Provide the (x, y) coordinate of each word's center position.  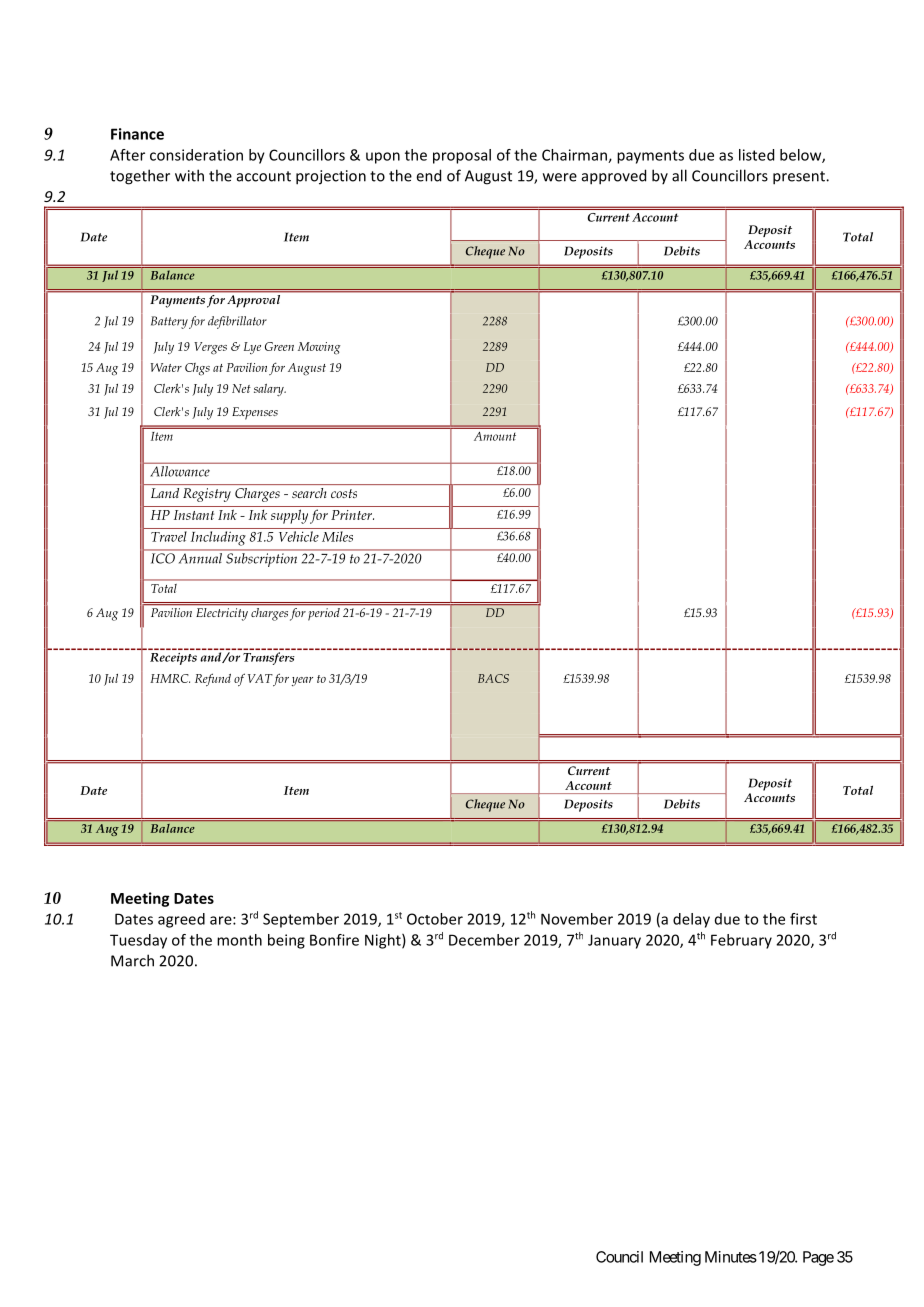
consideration (196, 155)
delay (691, 920)
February (741, 941)
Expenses (255, 413)
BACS (493, 678)
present (800, 178)
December (484, 940)
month (239, 940)
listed (756, 155)
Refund (213, 680)
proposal (462, 156)
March (132, 960)
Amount (495, 436)
